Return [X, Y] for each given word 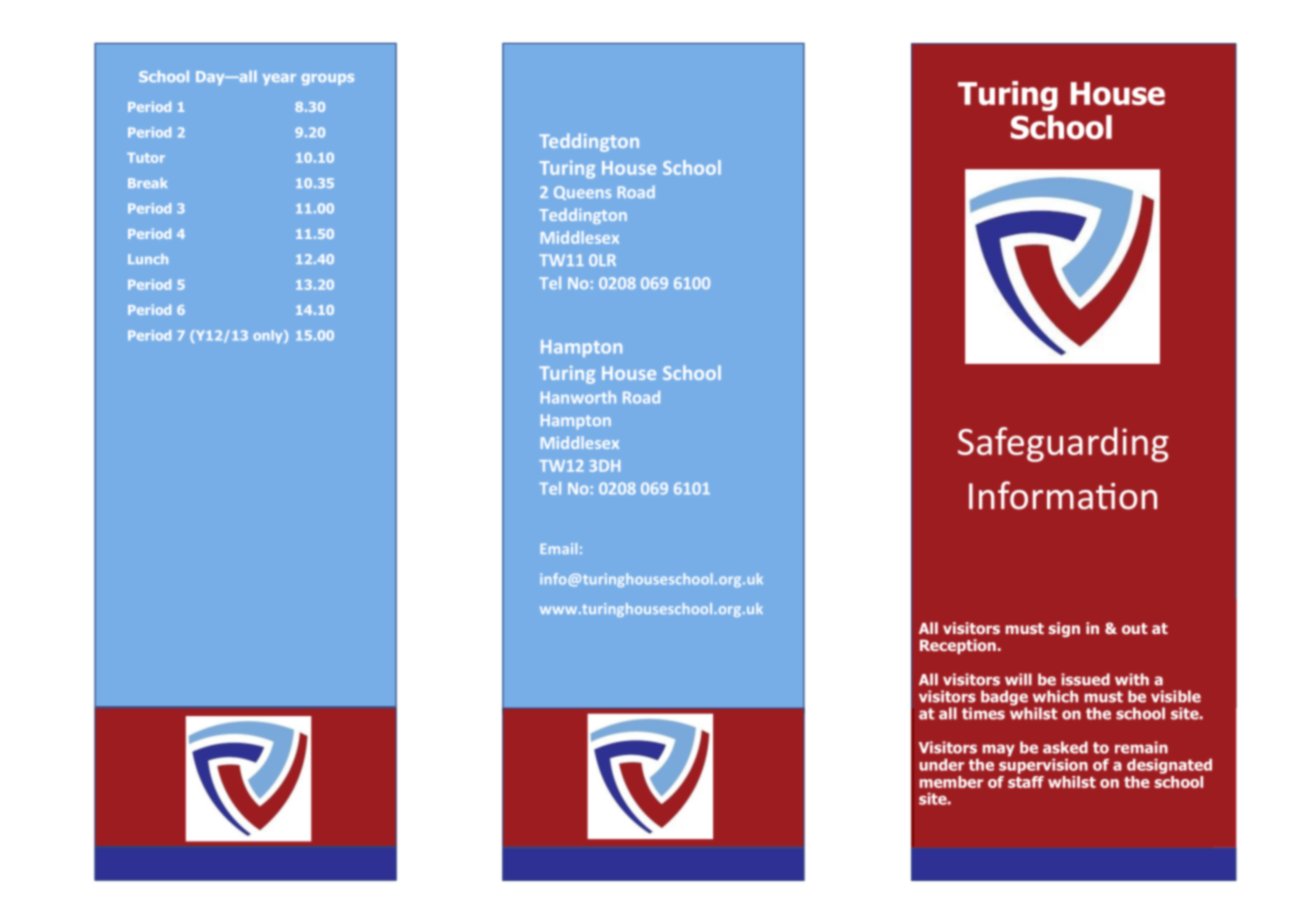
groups [328, 79]
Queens [582, 193]
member [951, 782]
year [279, 79]
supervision [1043, 765]
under [941, 765]
